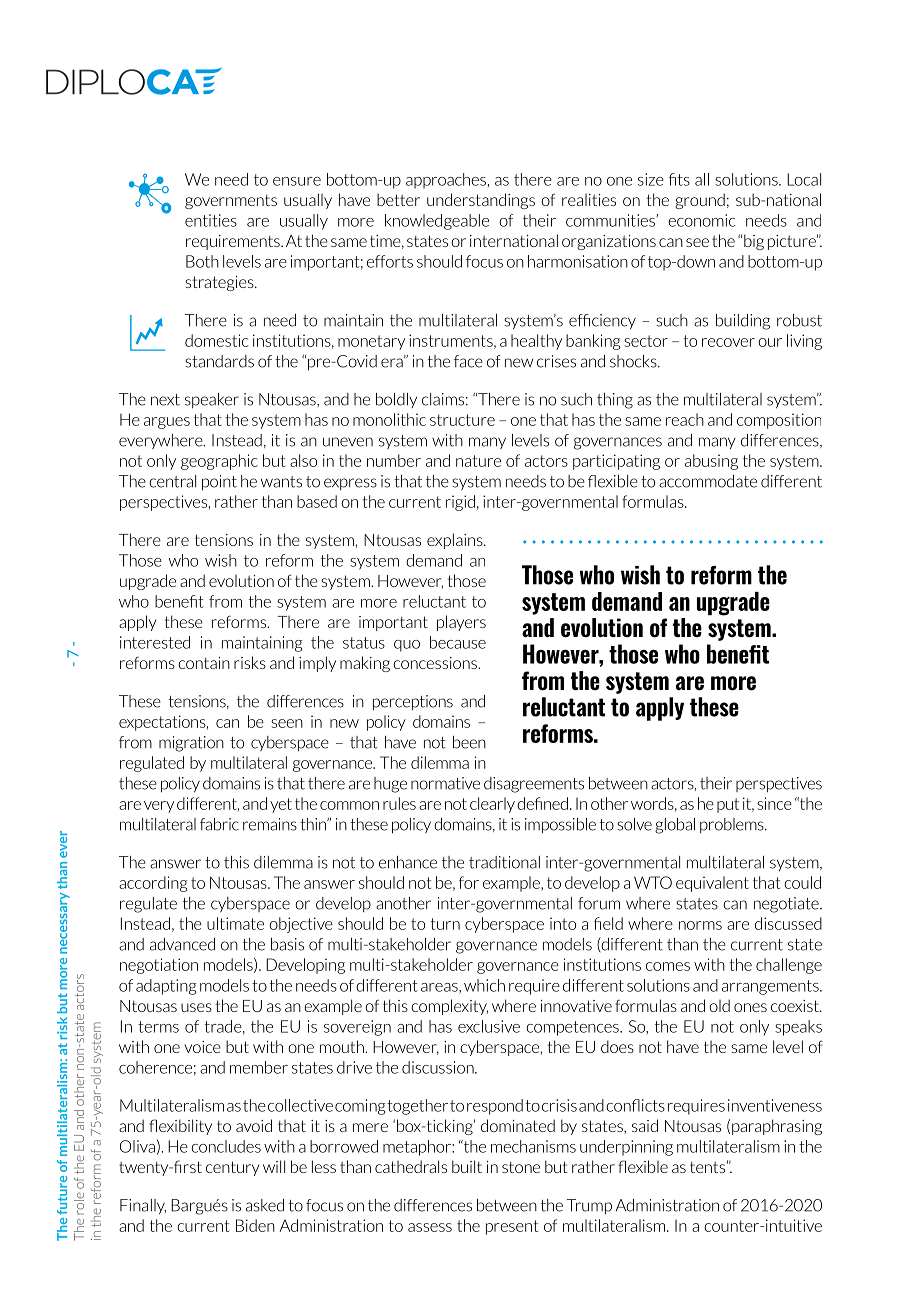 This screenshot has width=924, height=1308. I want to click on contain, so click(204, 663).
